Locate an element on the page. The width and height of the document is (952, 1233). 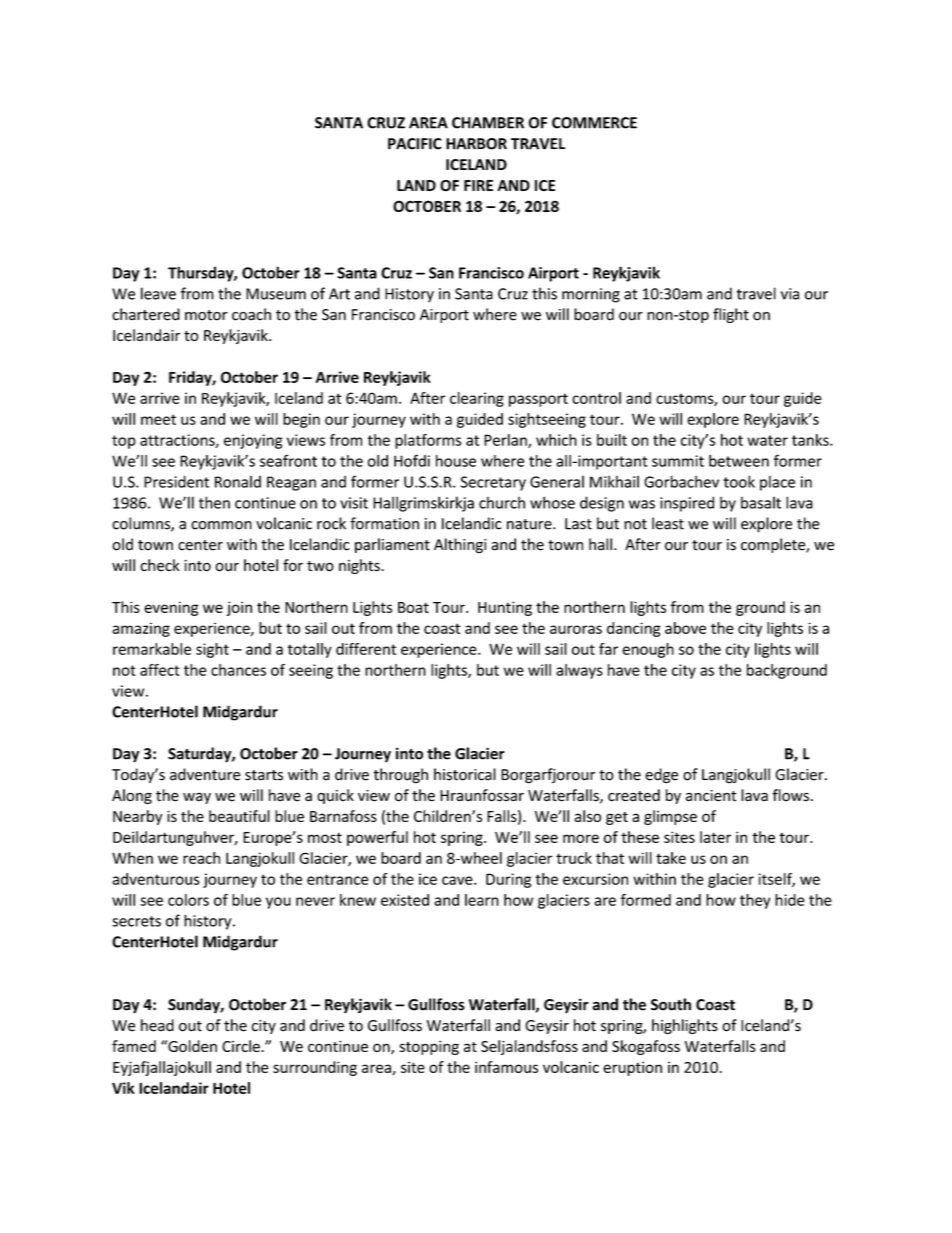
above is located at coordinates (685, 628).
